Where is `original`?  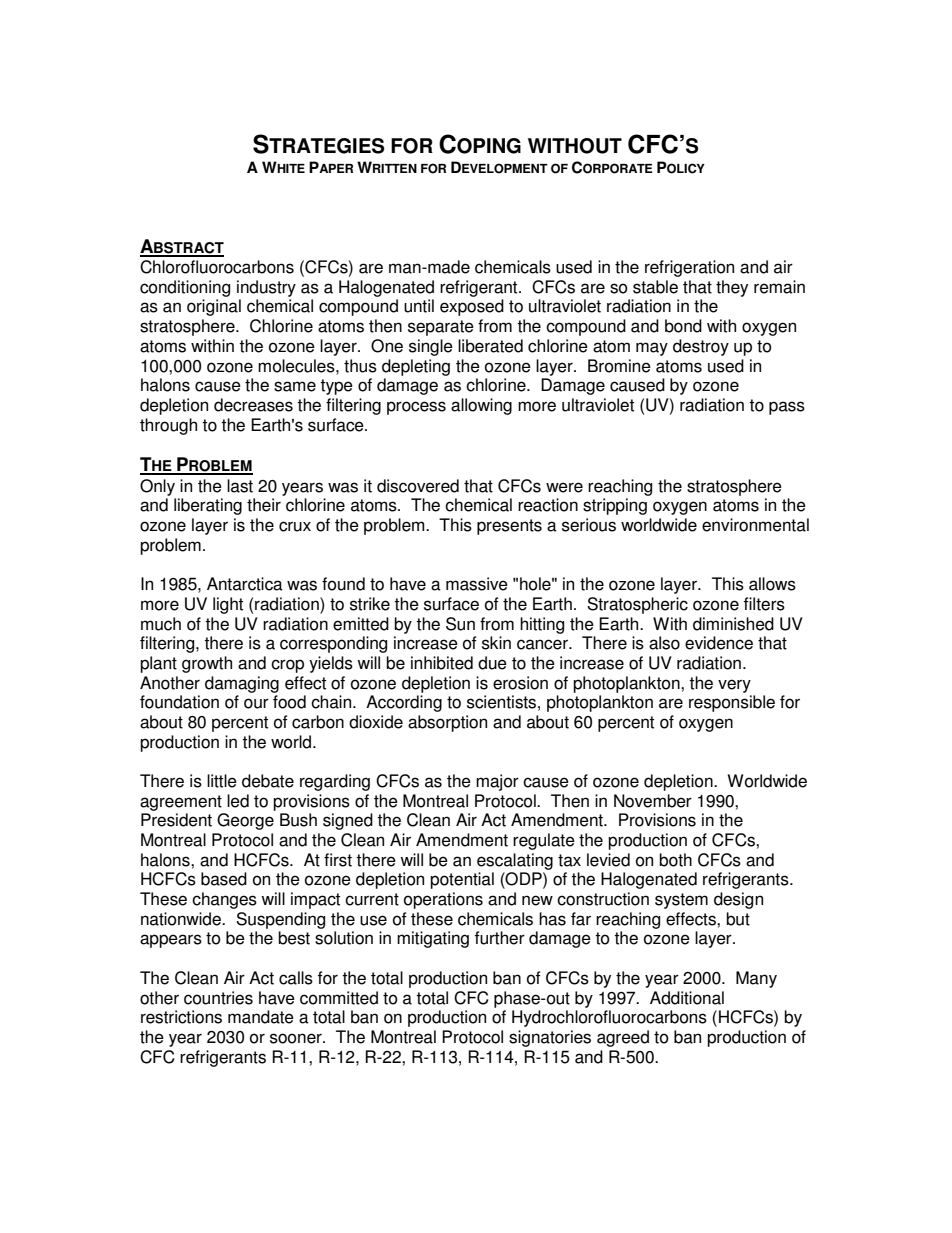 original is located at coordinates (214, 307).
